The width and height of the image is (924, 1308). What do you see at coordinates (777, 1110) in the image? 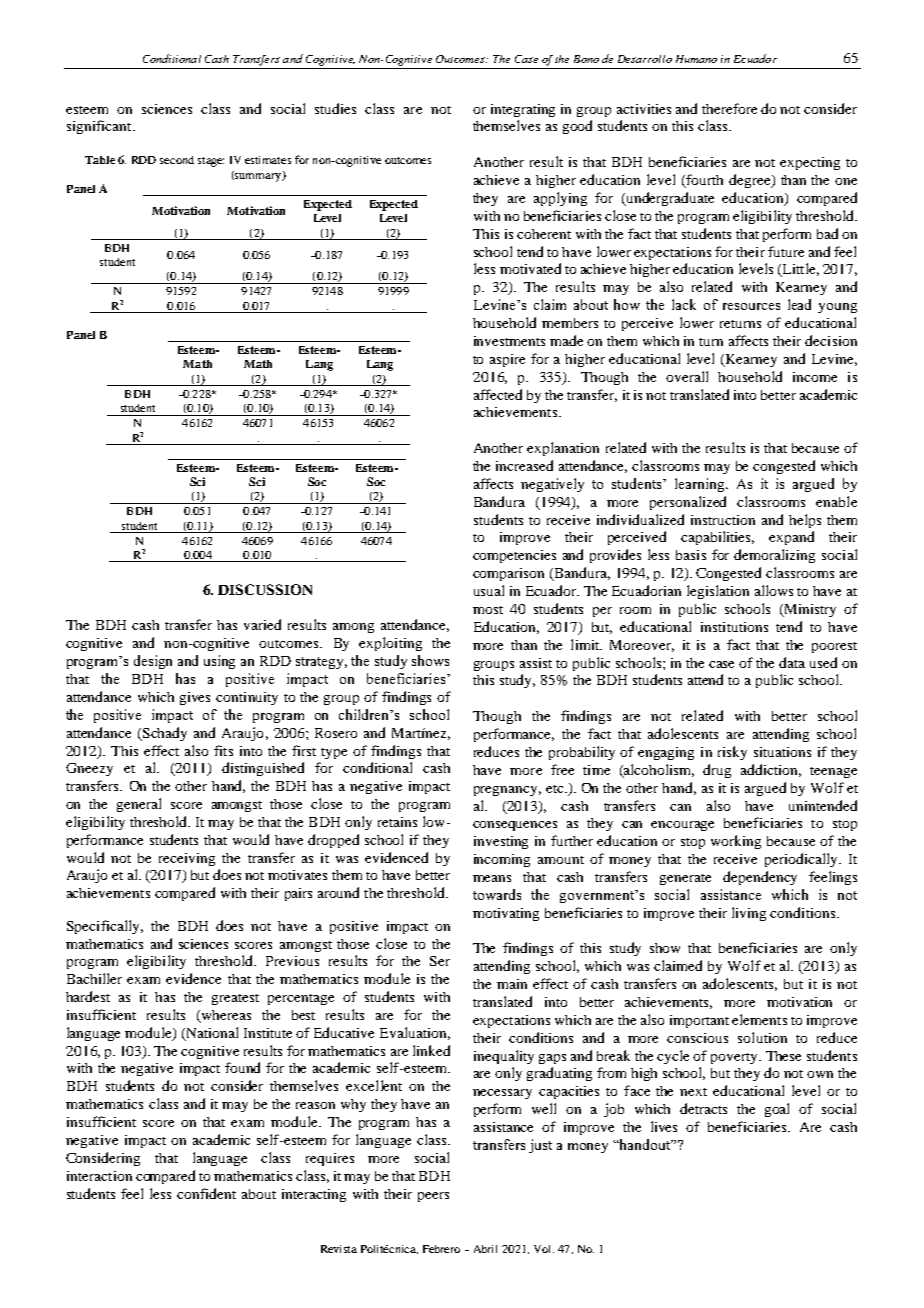
I see `goal` at bounding box center [777, 1110].
